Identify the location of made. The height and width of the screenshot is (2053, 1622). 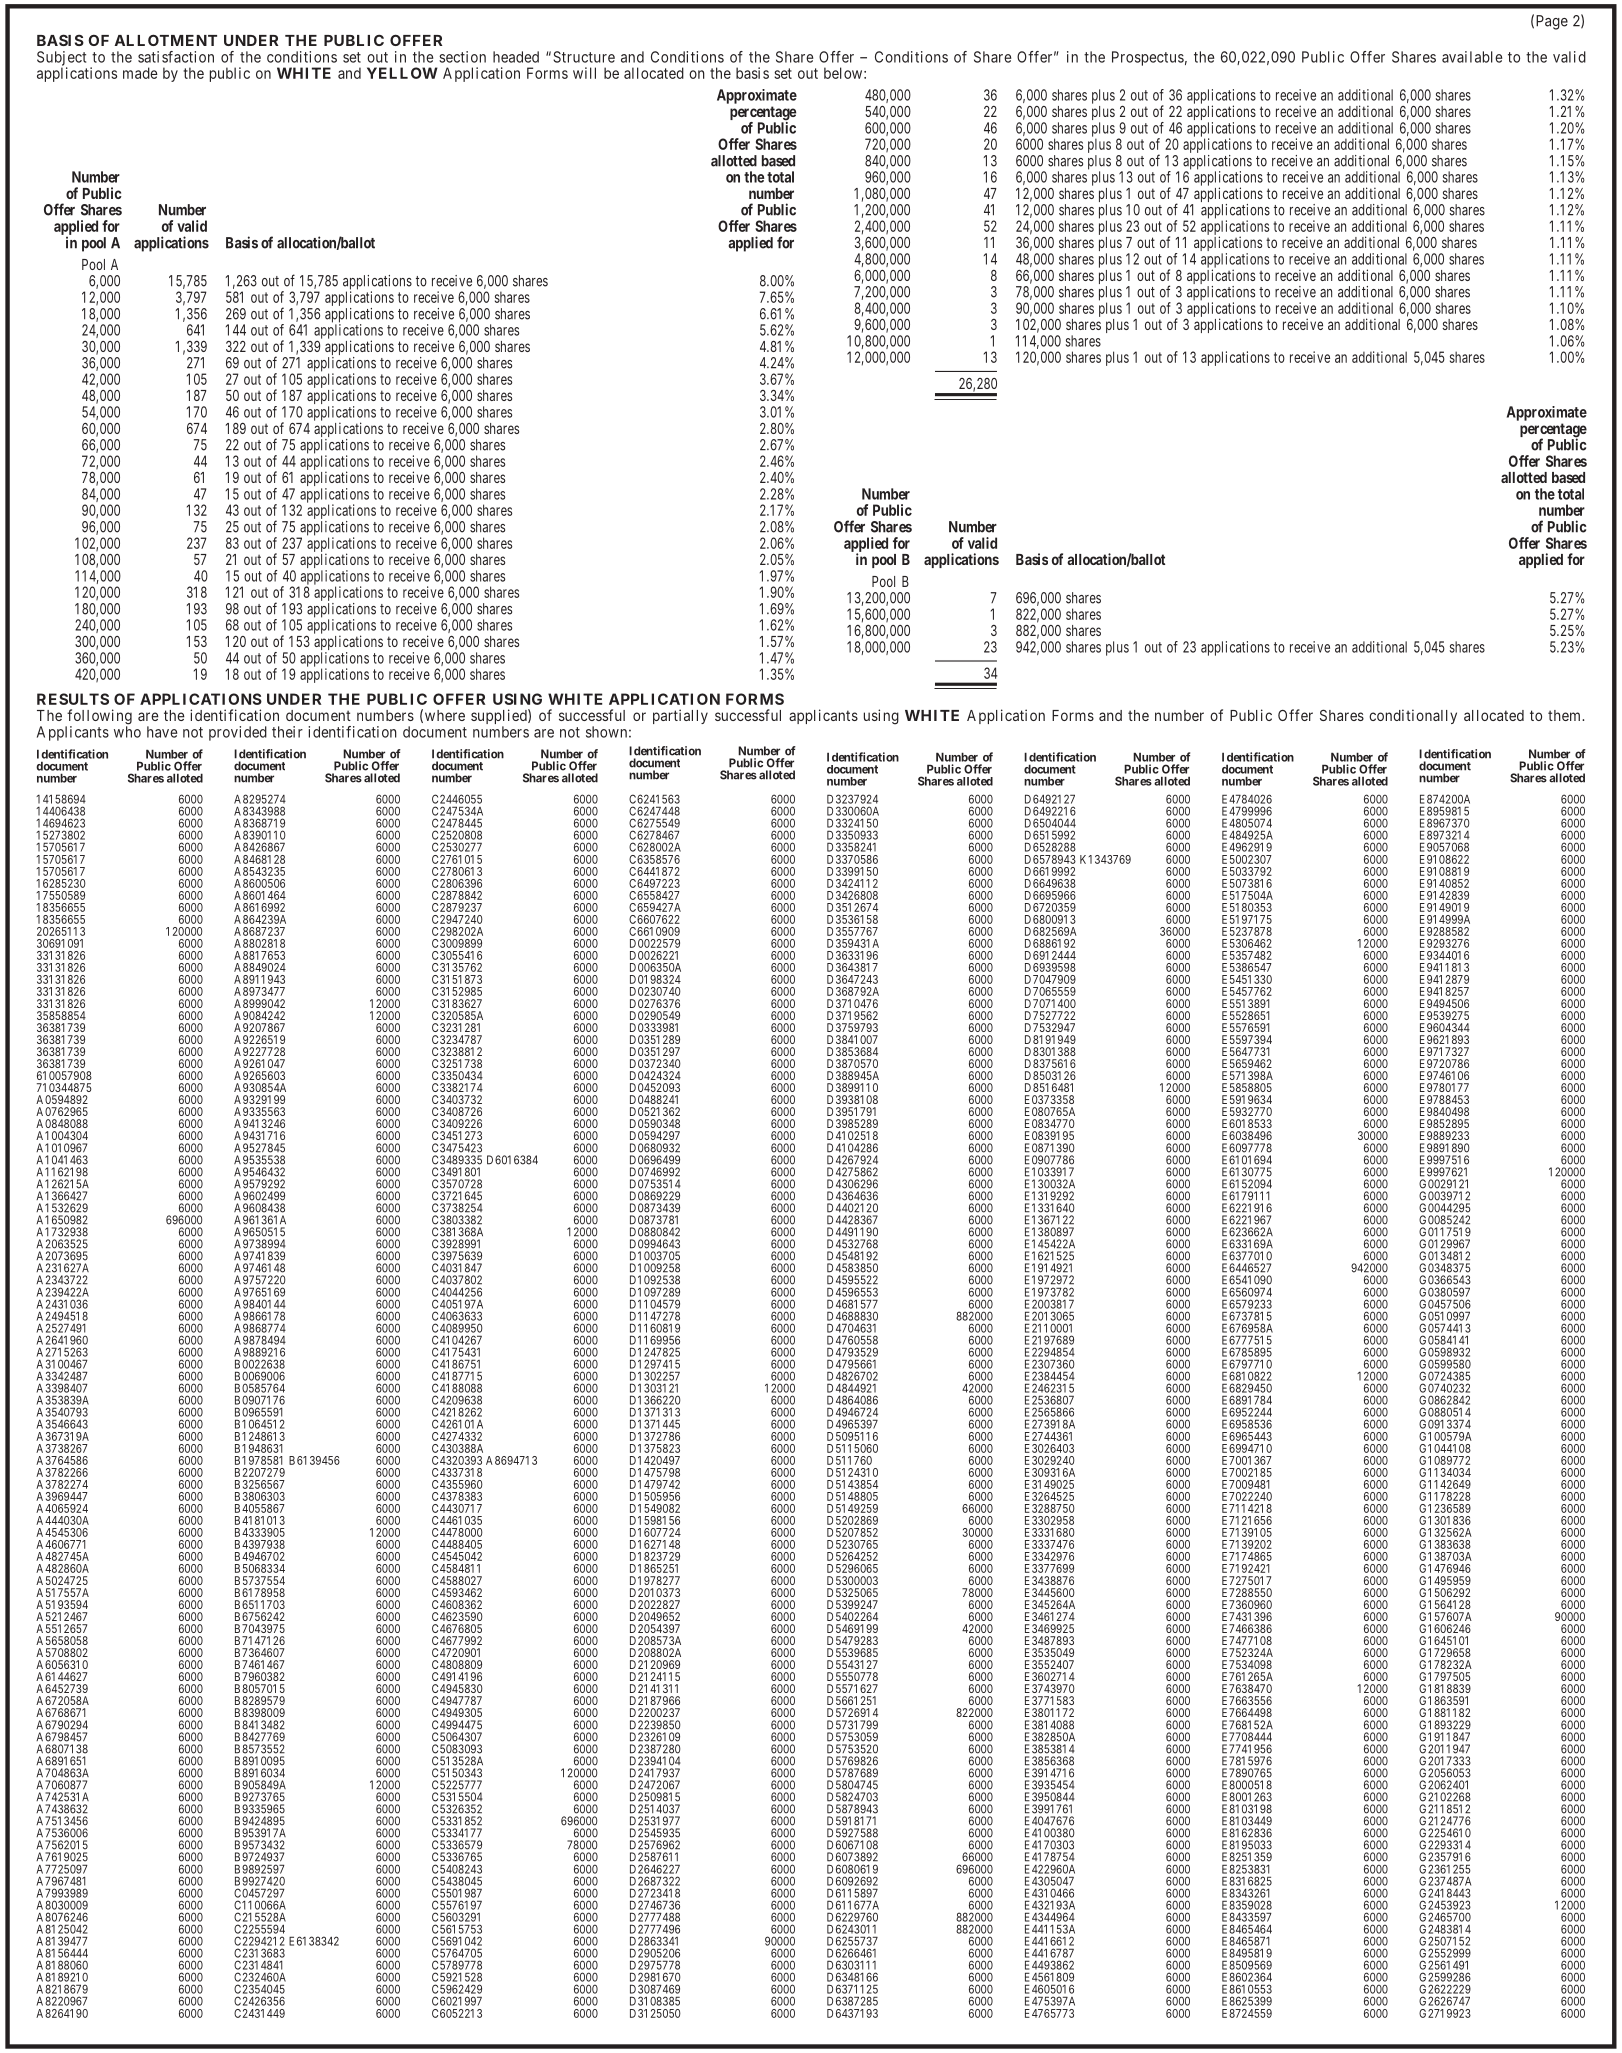
(140, 73).
